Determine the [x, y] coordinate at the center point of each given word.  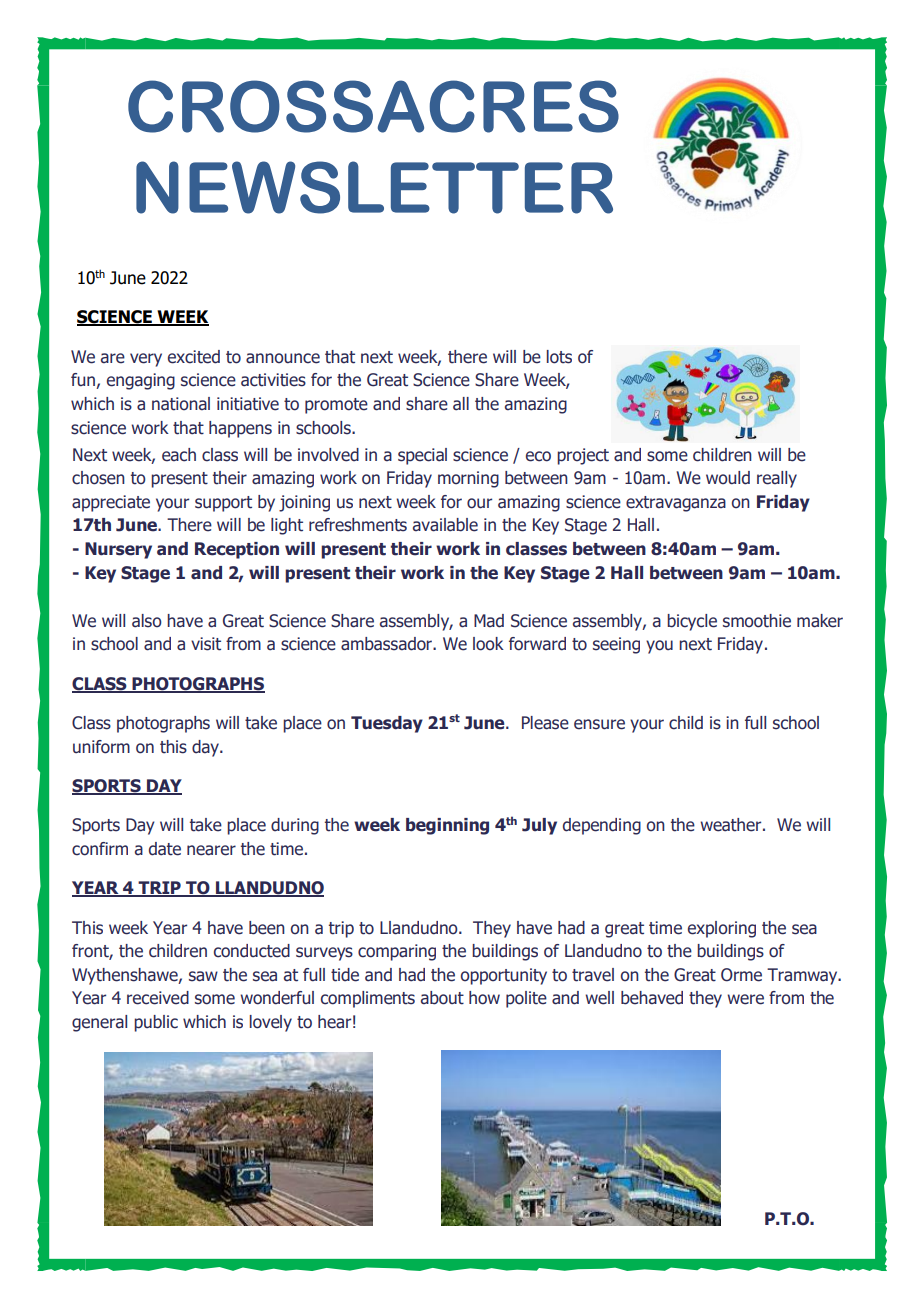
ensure [599, 724]
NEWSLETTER [374, 187]
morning [468, 479]
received [158, 998]
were [745, 999]
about [442, 998]
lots [559, 357]
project [583, 456]
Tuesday [387, 724]
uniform [101, 747]
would [728, 478]
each [179, 455]
